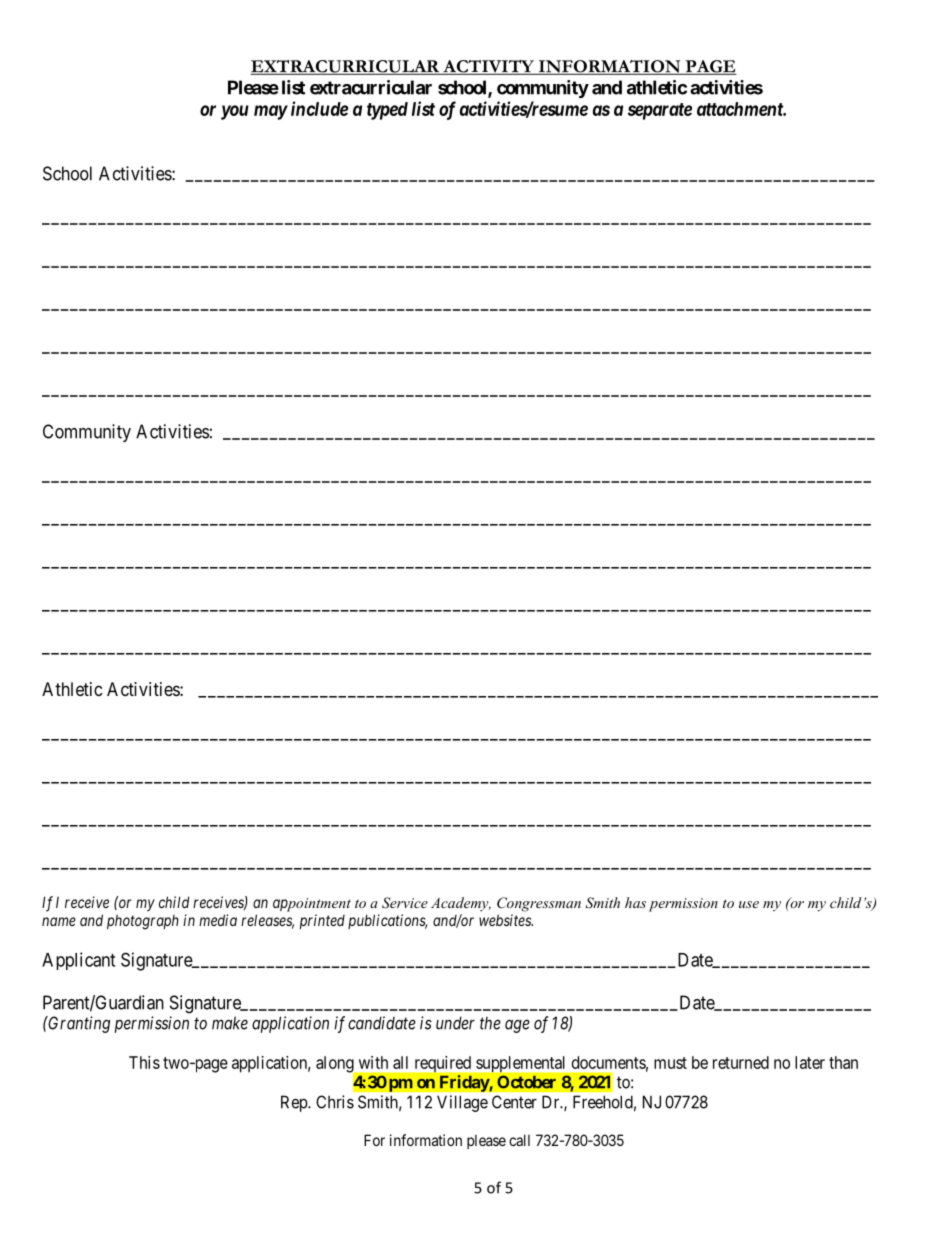  What do you see at coordinates (144, 1062) in the image?
I see `This` at bounding box center [144, 1062].
